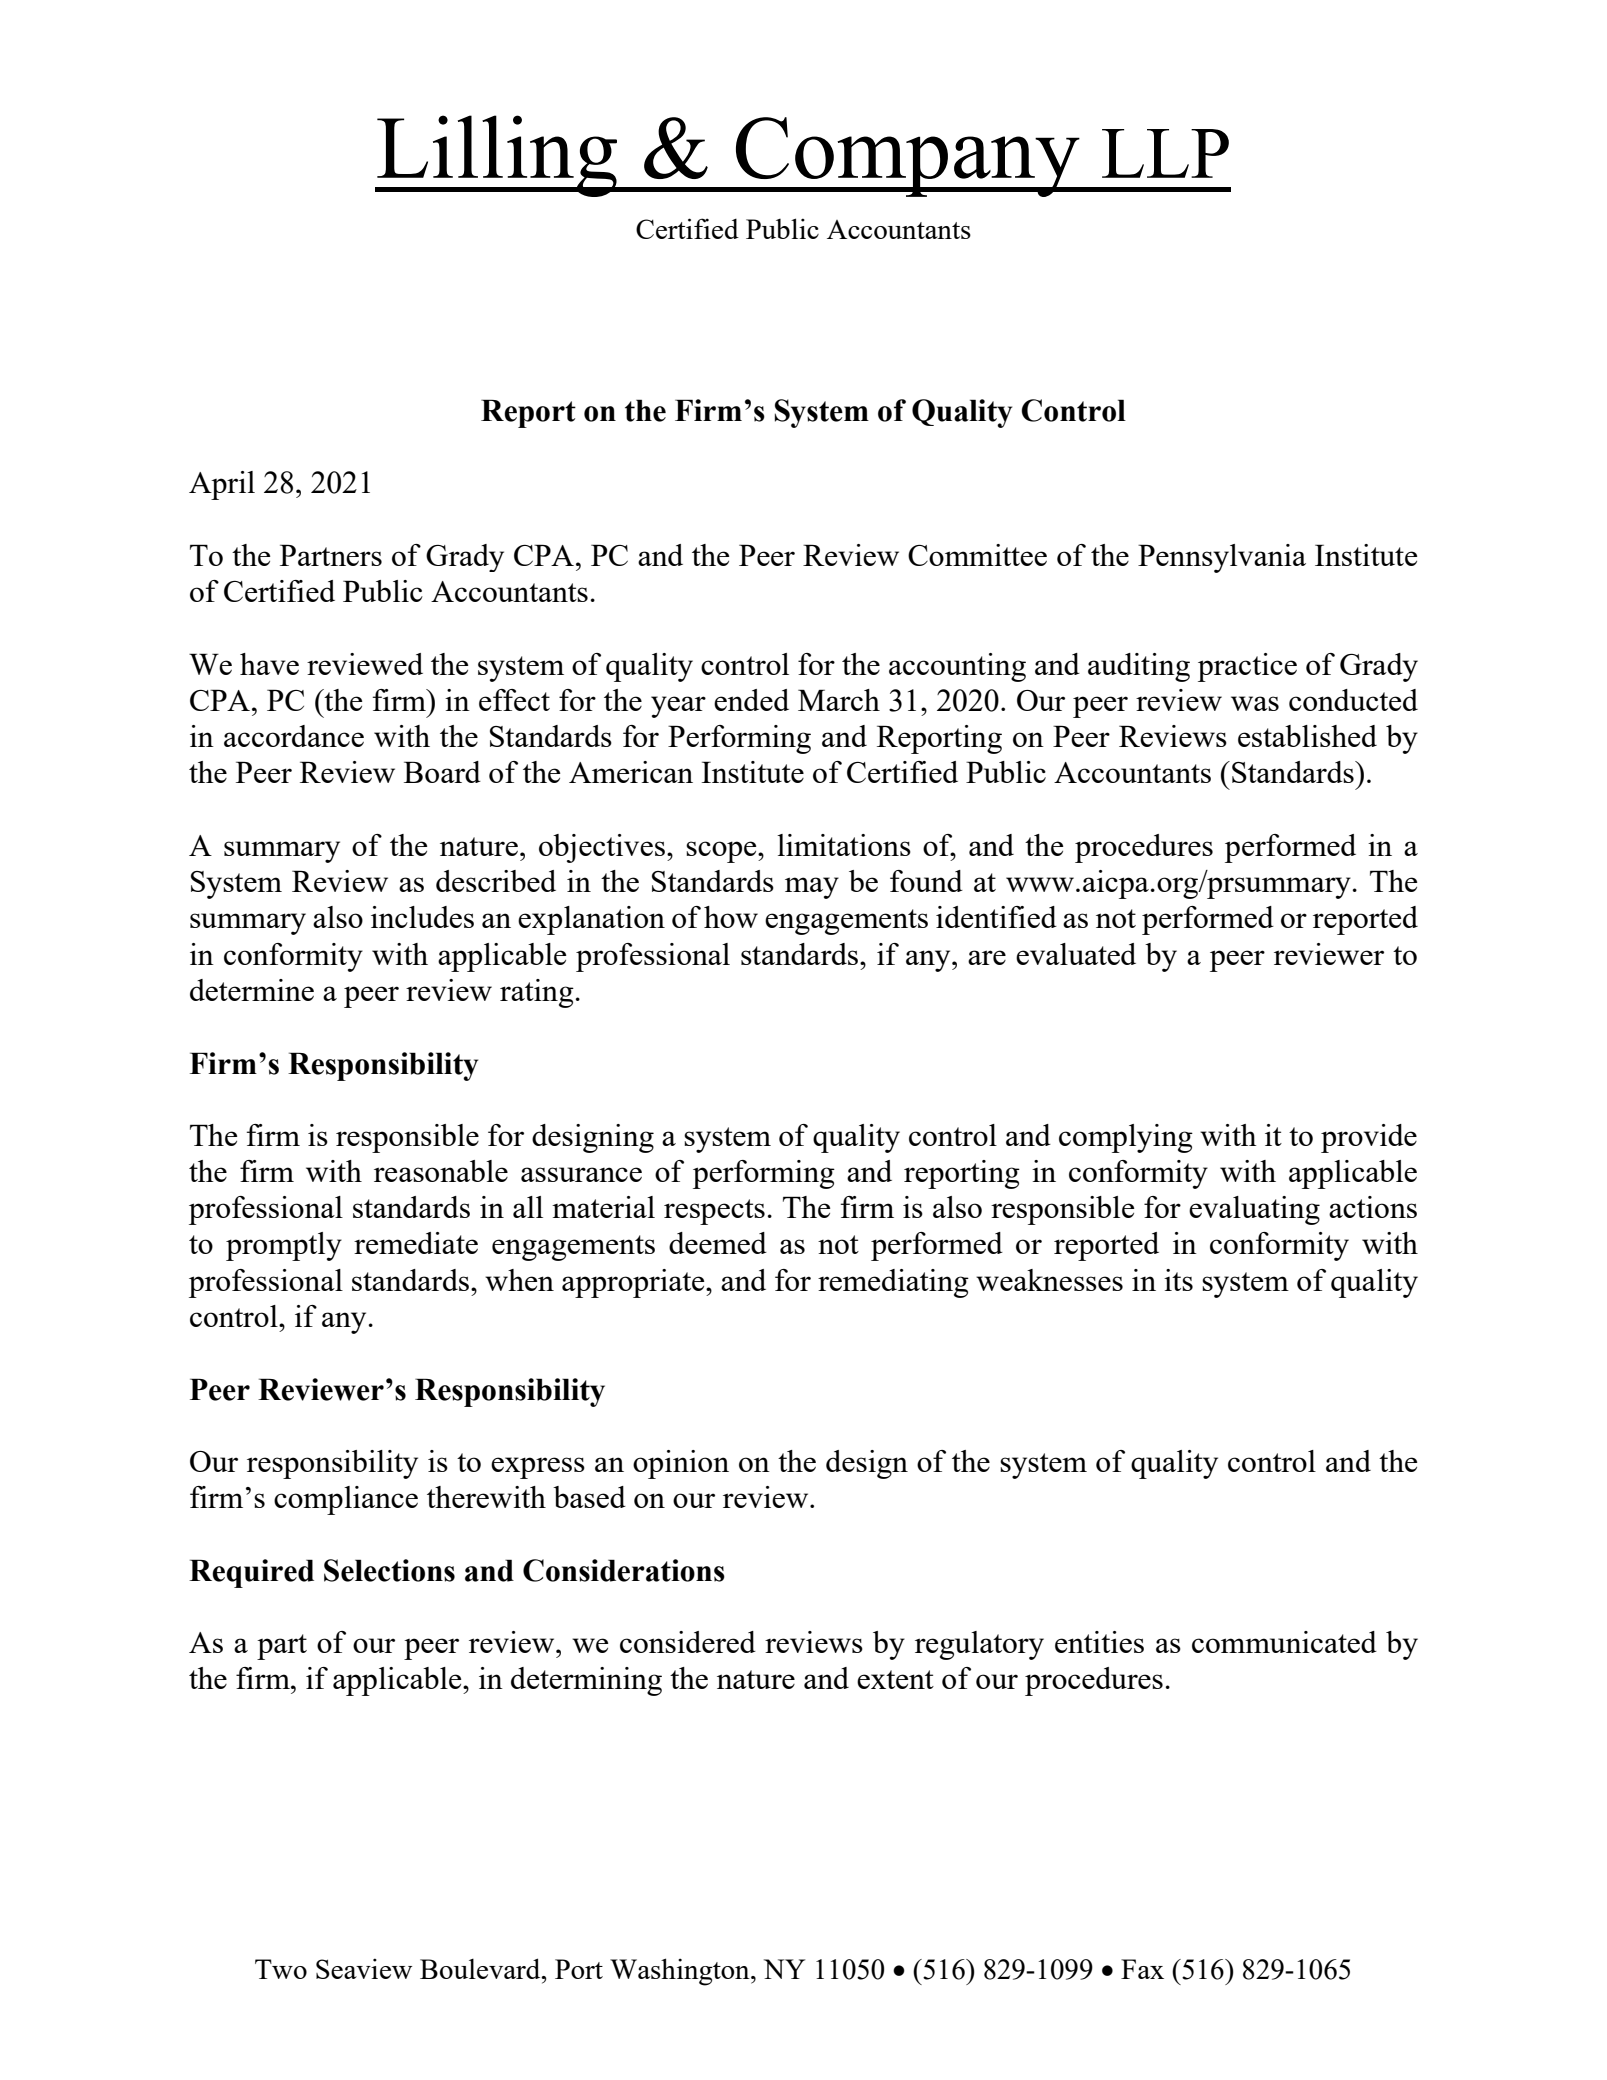  What do you see at coordinates (1307, 736) in the page?
I see `established` at bounding box center [1307, 736].
